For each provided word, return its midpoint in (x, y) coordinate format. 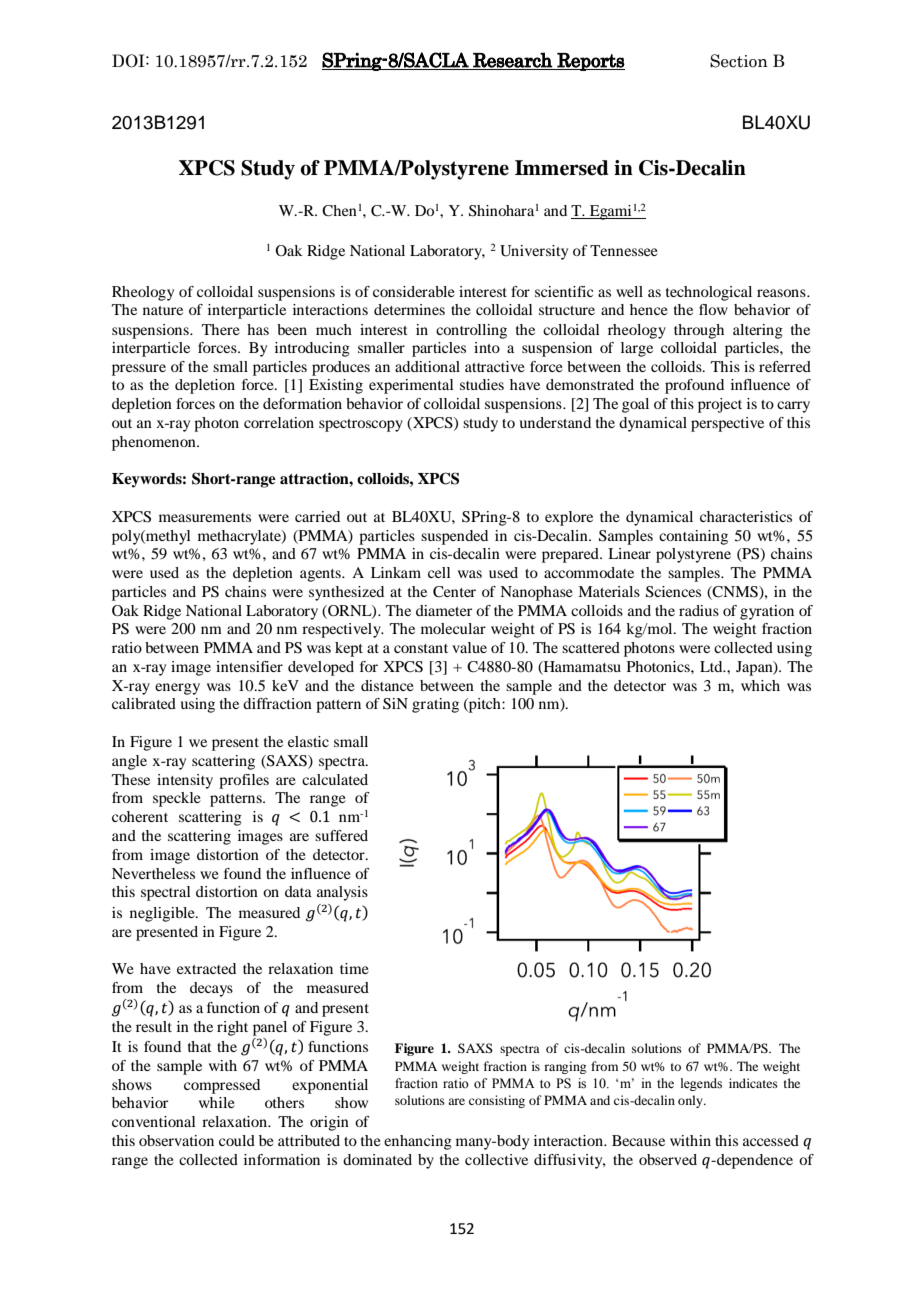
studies (482, 384)
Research (512, 61)
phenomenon (155, 443)
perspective (727, 424)
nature (163, 310)
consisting (497, 1101)
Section (739, 61)
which (760, 685)
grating (435, 705)
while (217, 1102)
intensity (185, 781)
